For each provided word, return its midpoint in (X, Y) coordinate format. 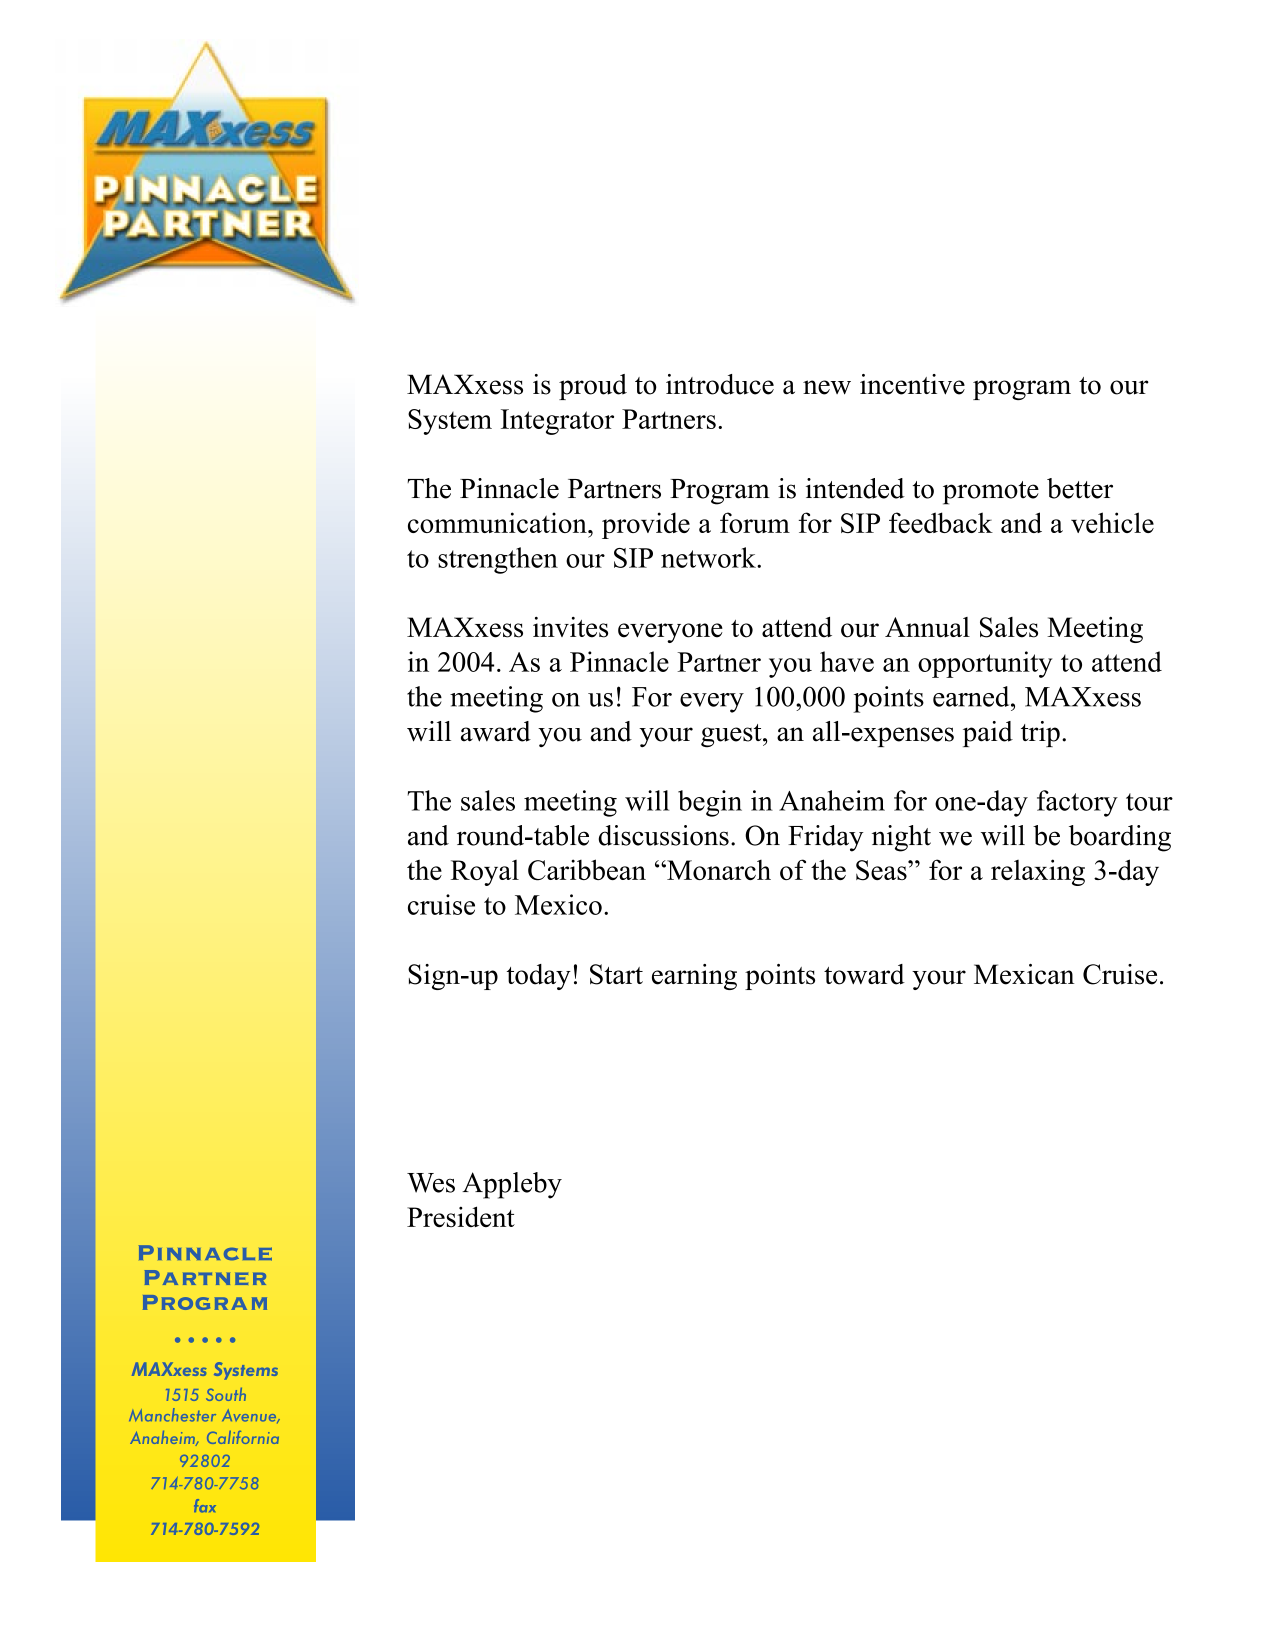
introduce (720, 384)
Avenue (250, 1416)
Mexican (1024, 974)
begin (710, 803)
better (1080, 488)
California (243, 1437)
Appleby (512, 1185)
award (496, 731)
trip (1040, 734)
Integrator (557, 422)
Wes (431, 1183)
